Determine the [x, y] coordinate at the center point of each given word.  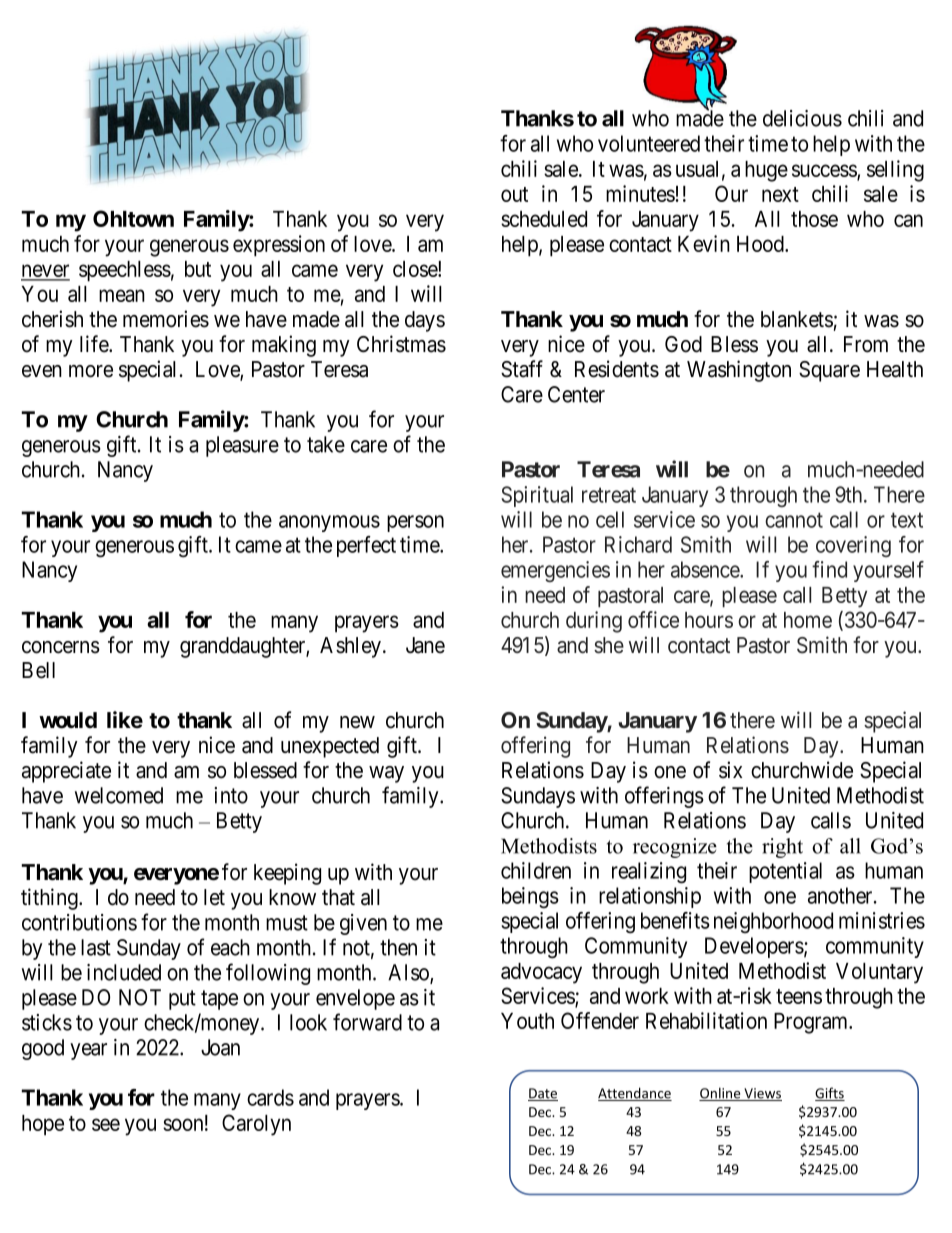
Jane [425, 645]
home [808, 620]
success [825, 171]
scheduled [544, 219]
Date [543, 1094]
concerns [61, 647]
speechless [125, 271]
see [106, 1124]
